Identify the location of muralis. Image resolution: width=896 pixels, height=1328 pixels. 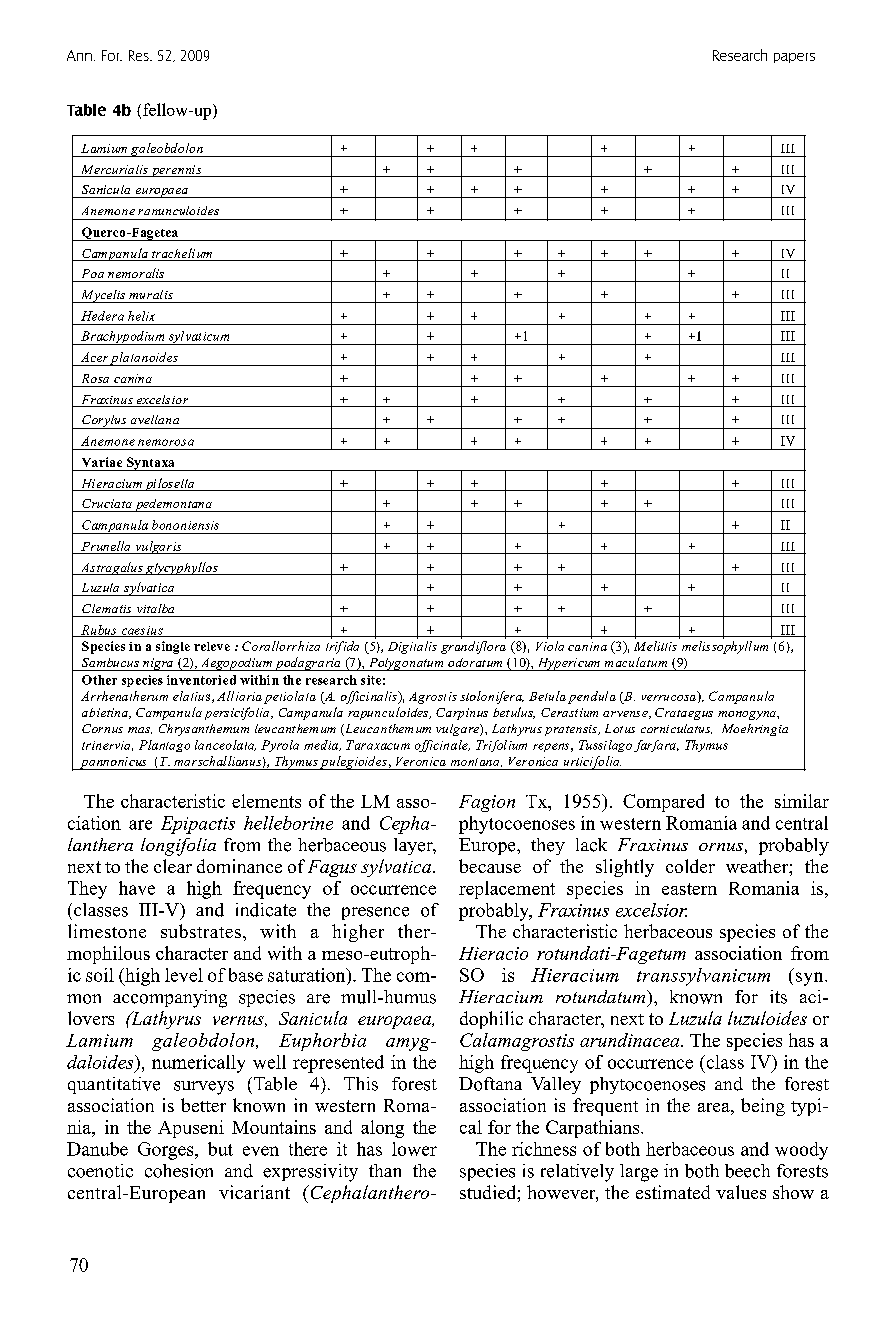
(151, 294).
